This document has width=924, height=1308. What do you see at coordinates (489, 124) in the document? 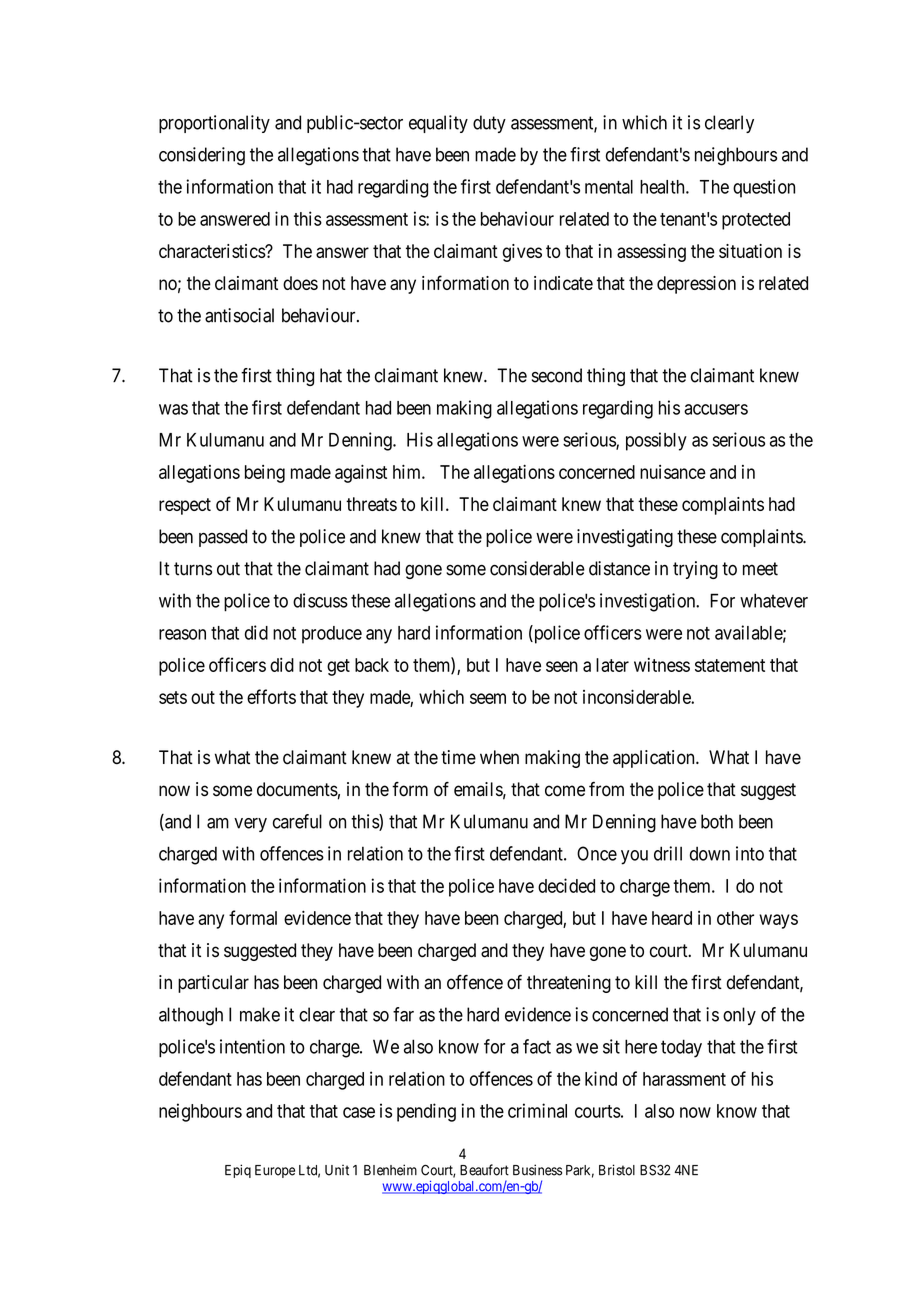
I see `duty` at bounding box center [489, 124].
